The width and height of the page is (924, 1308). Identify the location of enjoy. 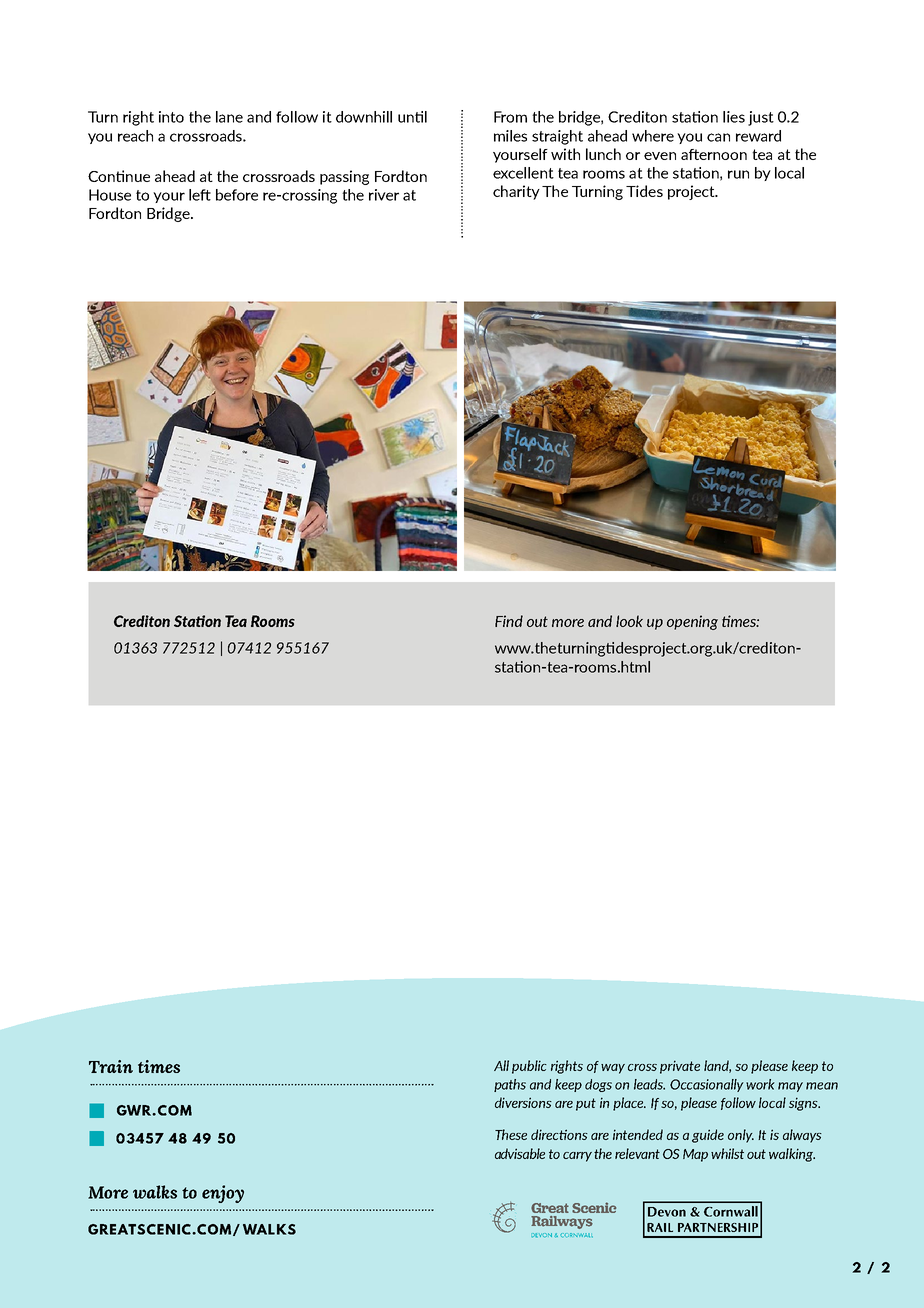
(223, 1194).
